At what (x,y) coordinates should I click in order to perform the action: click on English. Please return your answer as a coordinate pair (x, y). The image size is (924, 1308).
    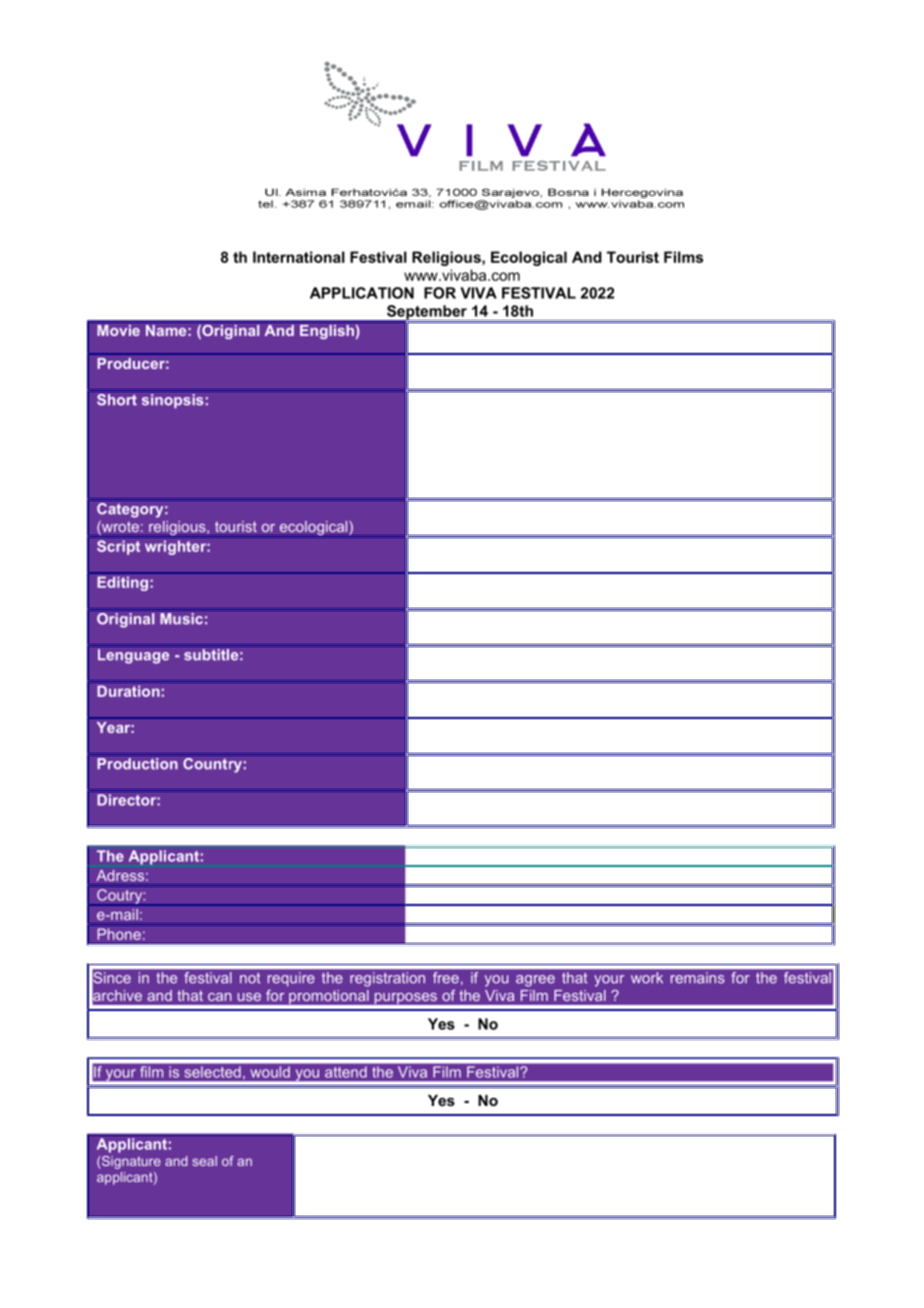
    Looking at the image, I should click on (327, 330).
